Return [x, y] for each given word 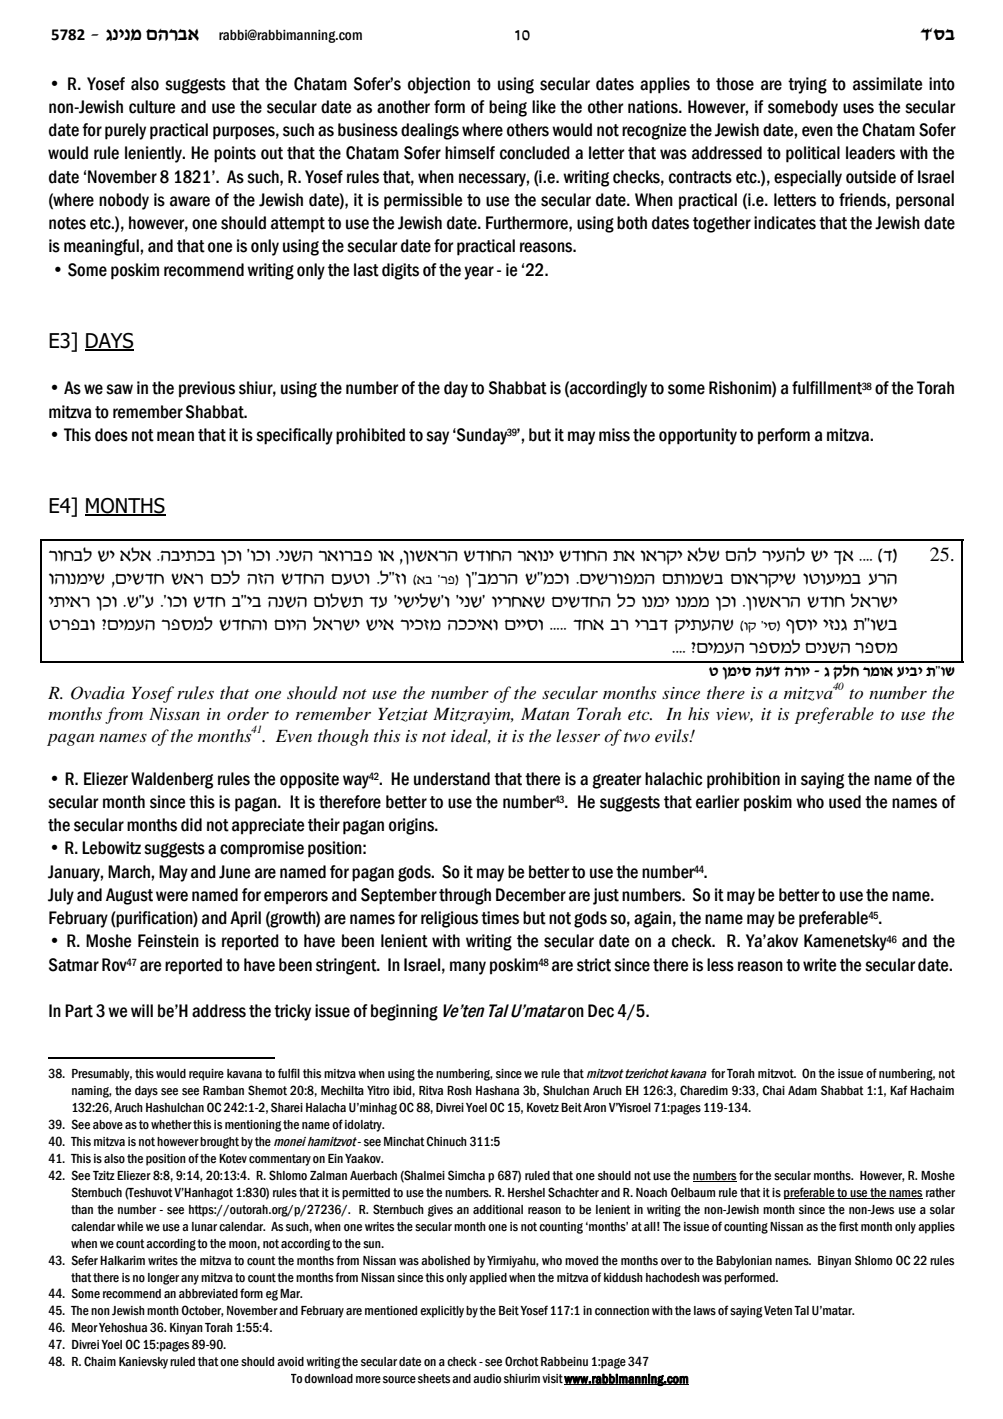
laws [705, 1310]
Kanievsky [143, 1363]
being [508, 108]
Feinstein [168, 941]
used [845, 802]
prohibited [370, 436]
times [500, 918]
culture [152, 107]
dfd [260, 579]
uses [858, 108]
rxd [882, 579]
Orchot [522, 1361]
